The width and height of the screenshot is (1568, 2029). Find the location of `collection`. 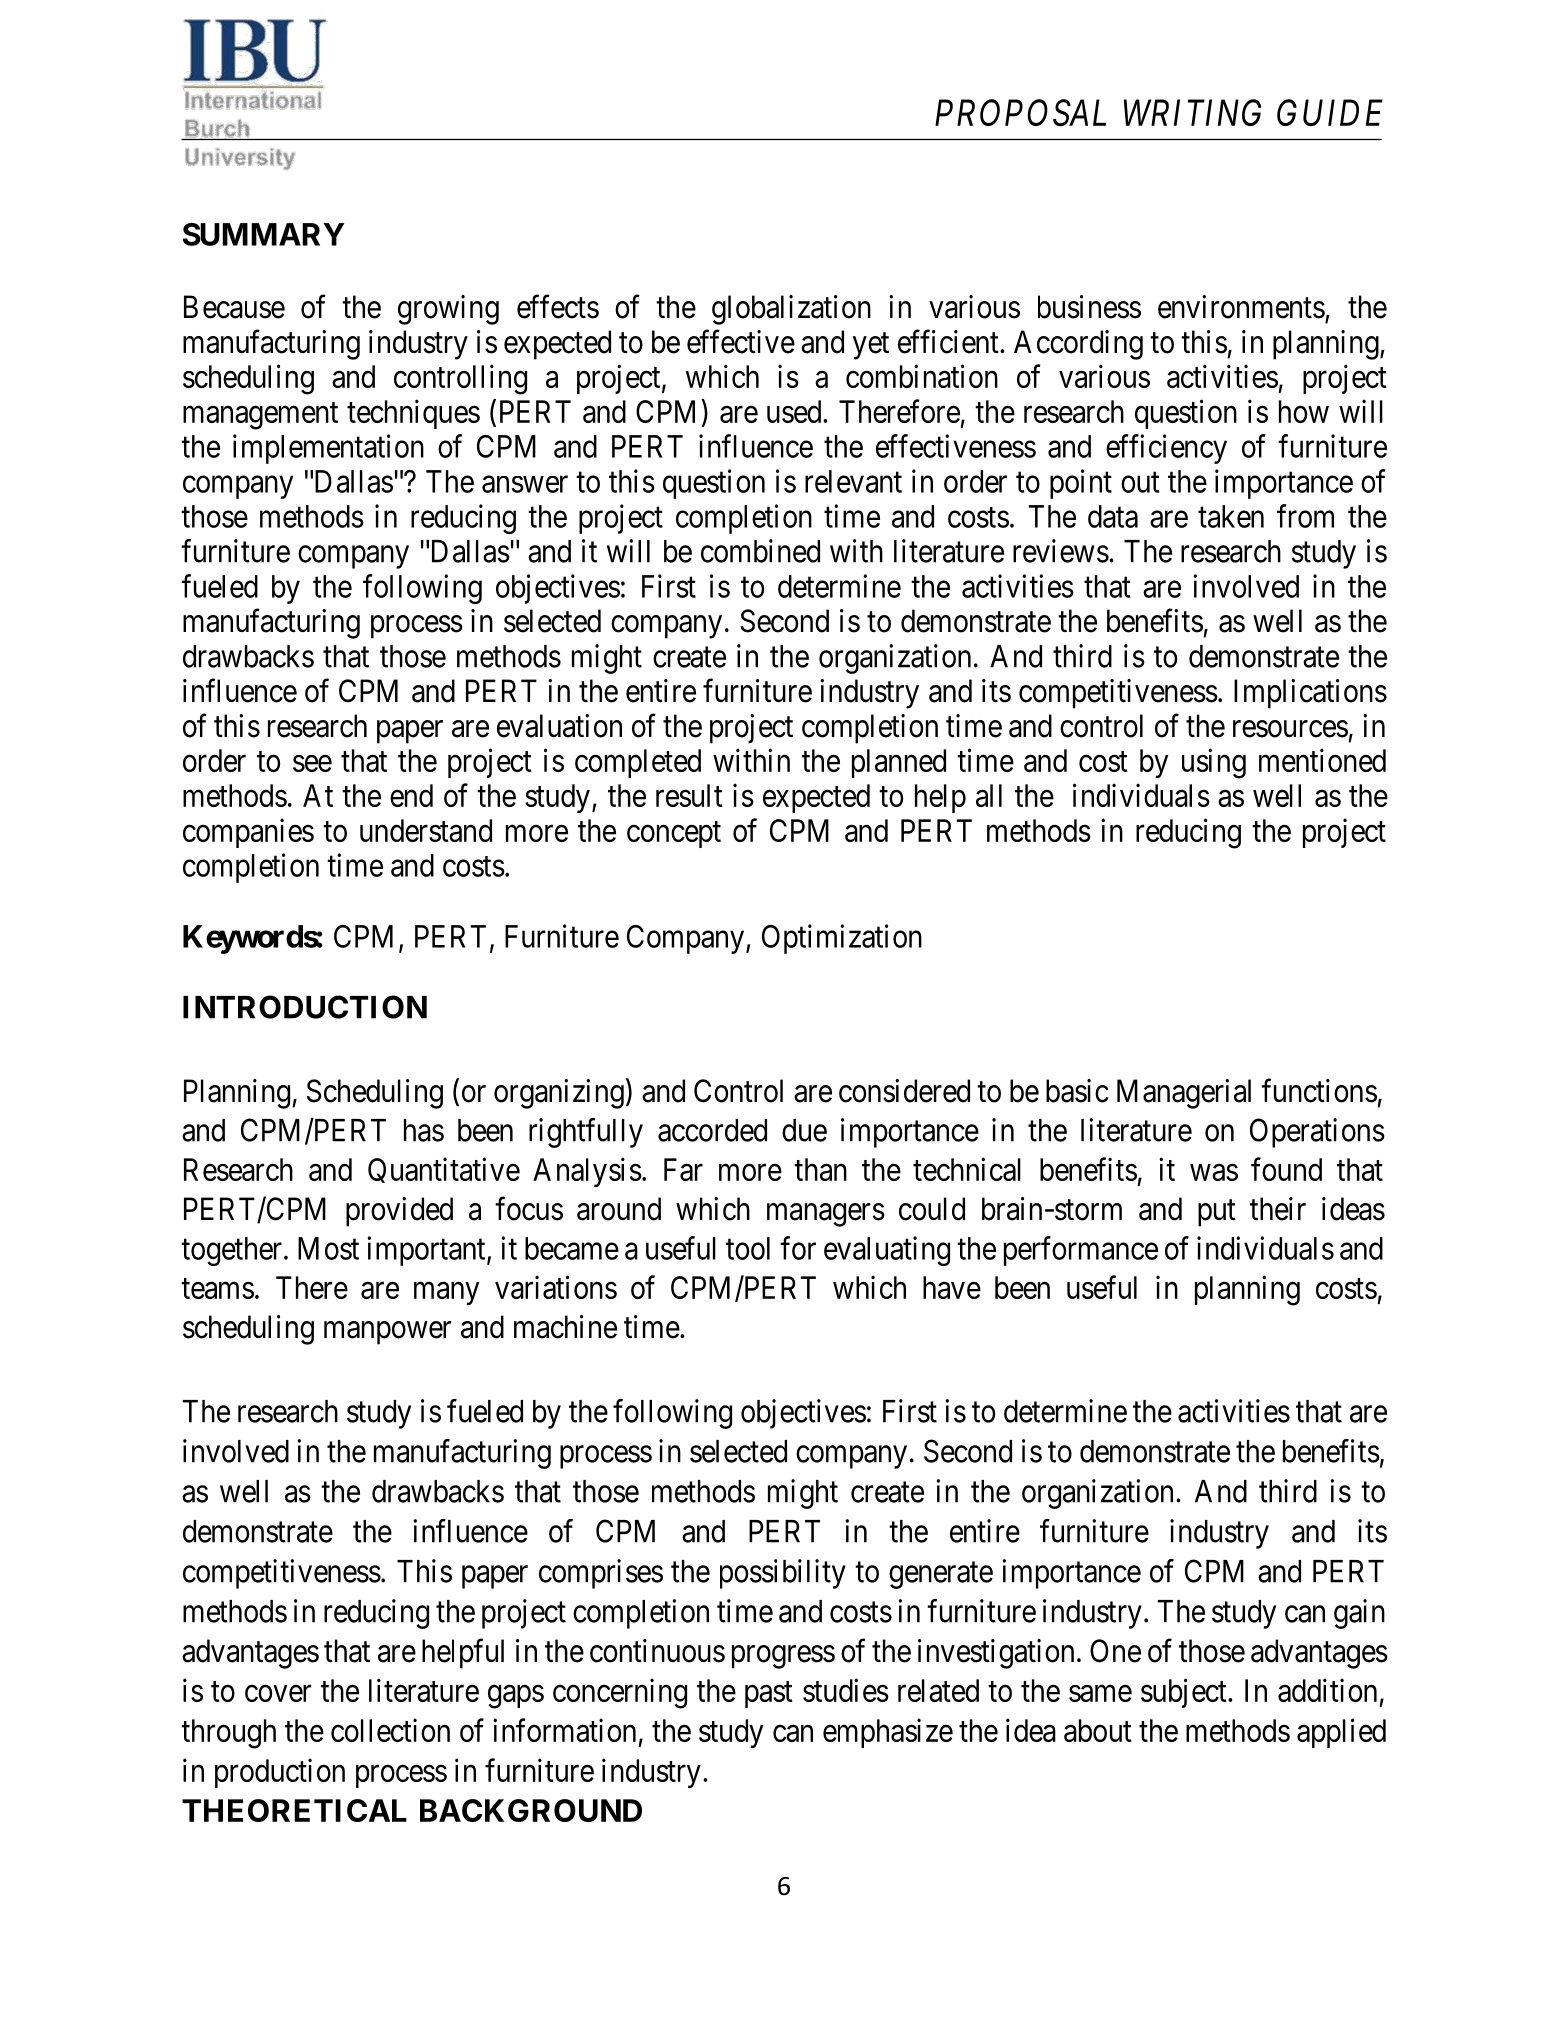

collection is located at coordinates (390, 1730).
